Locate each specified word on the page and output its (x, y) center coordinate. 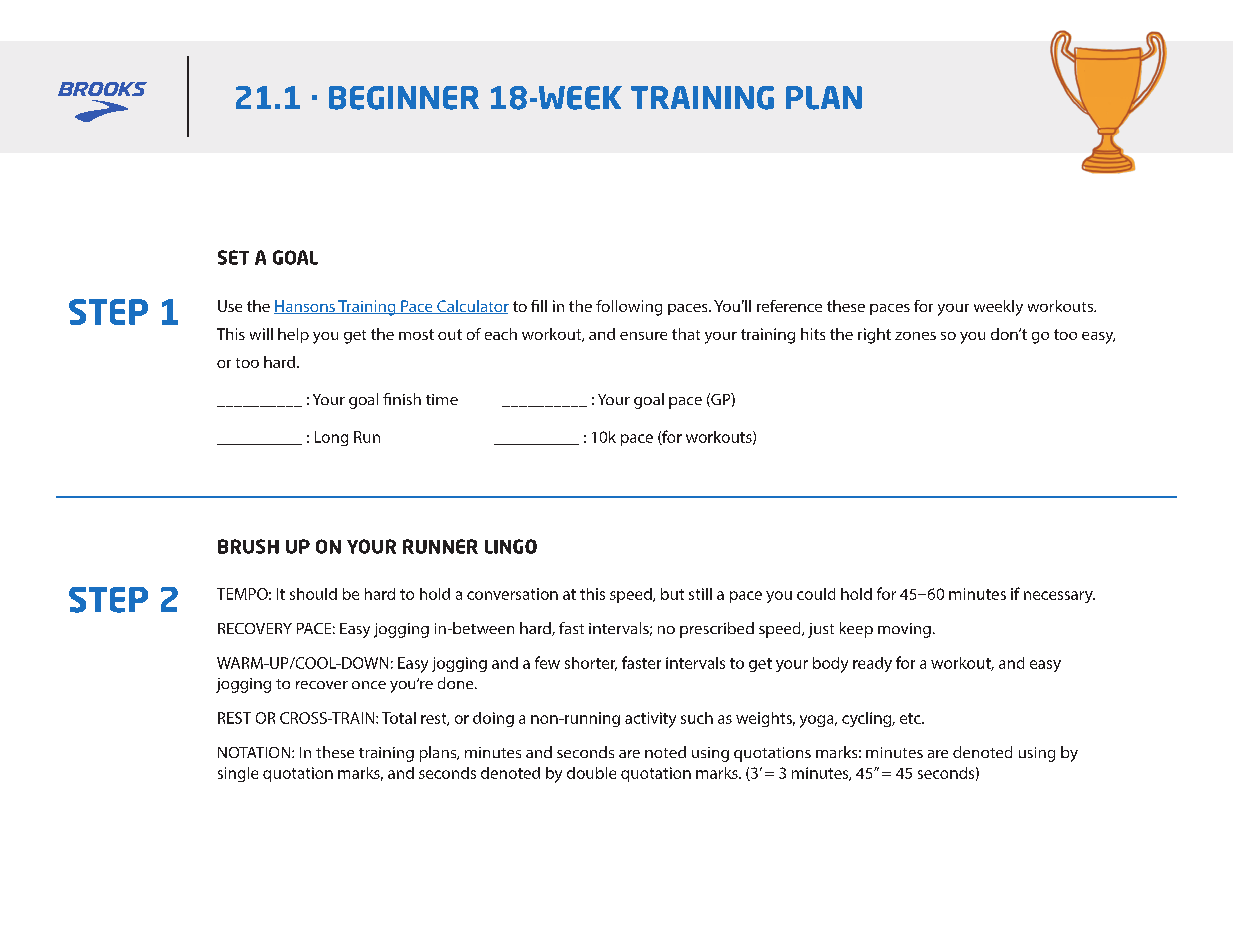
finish (402, 399)
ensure (643, 336)
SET (233, 257)
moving (904, 630)
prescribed (717, 630)
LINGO (511, 546)
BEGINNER (404, 98)
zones (915, 336)
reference (789, 306)
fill (539, 306)
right (874, 336)
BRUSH (248, 546)
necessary (1059, 597)
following (629, 308)
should (313, 594)
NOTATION (255, 752)
